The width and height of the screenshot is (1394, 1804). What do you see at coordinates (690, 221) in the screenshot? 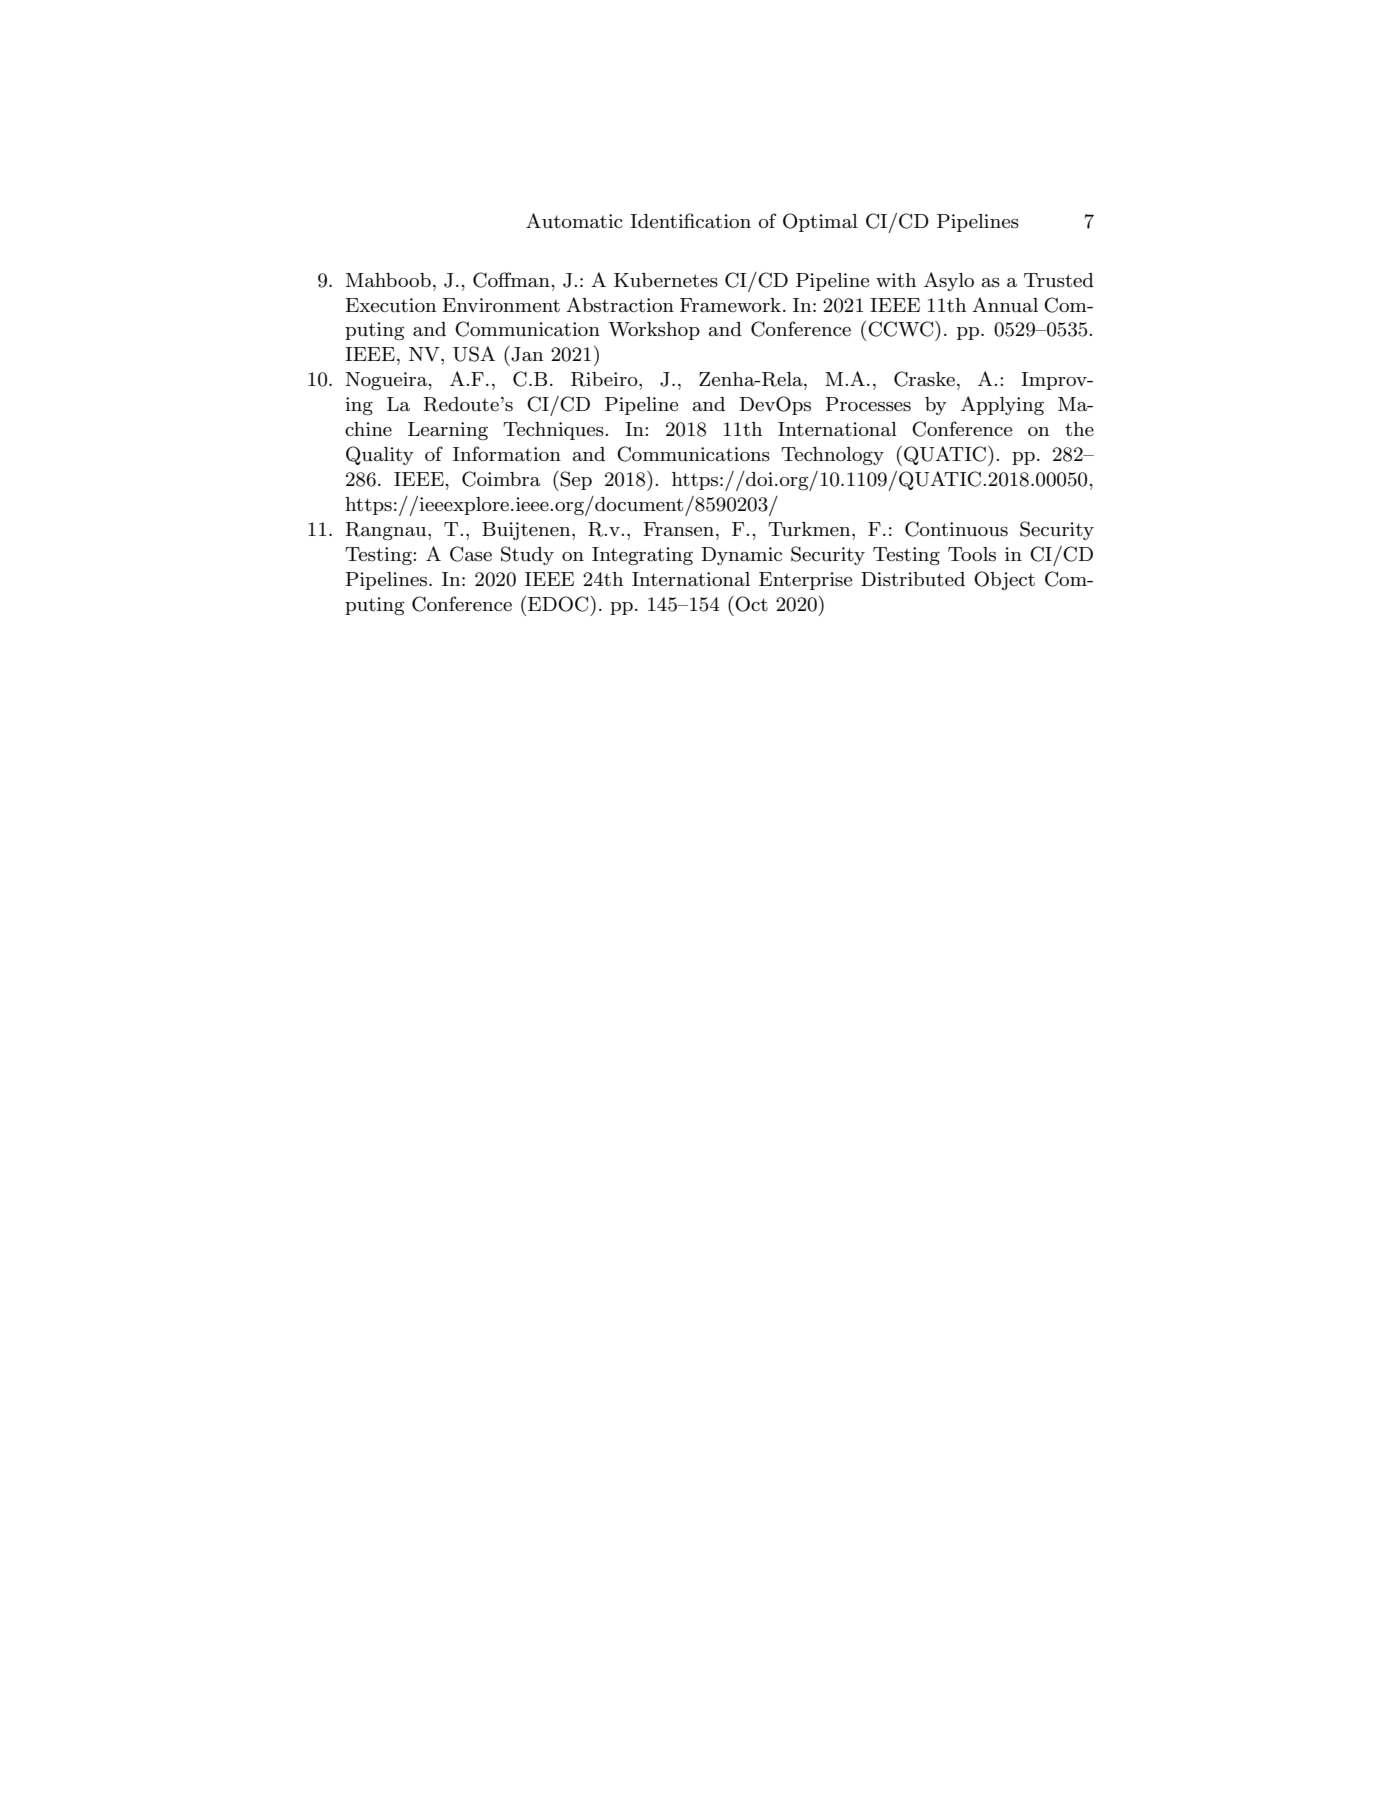
I see `Identification` at bounding box center [690, 221].
